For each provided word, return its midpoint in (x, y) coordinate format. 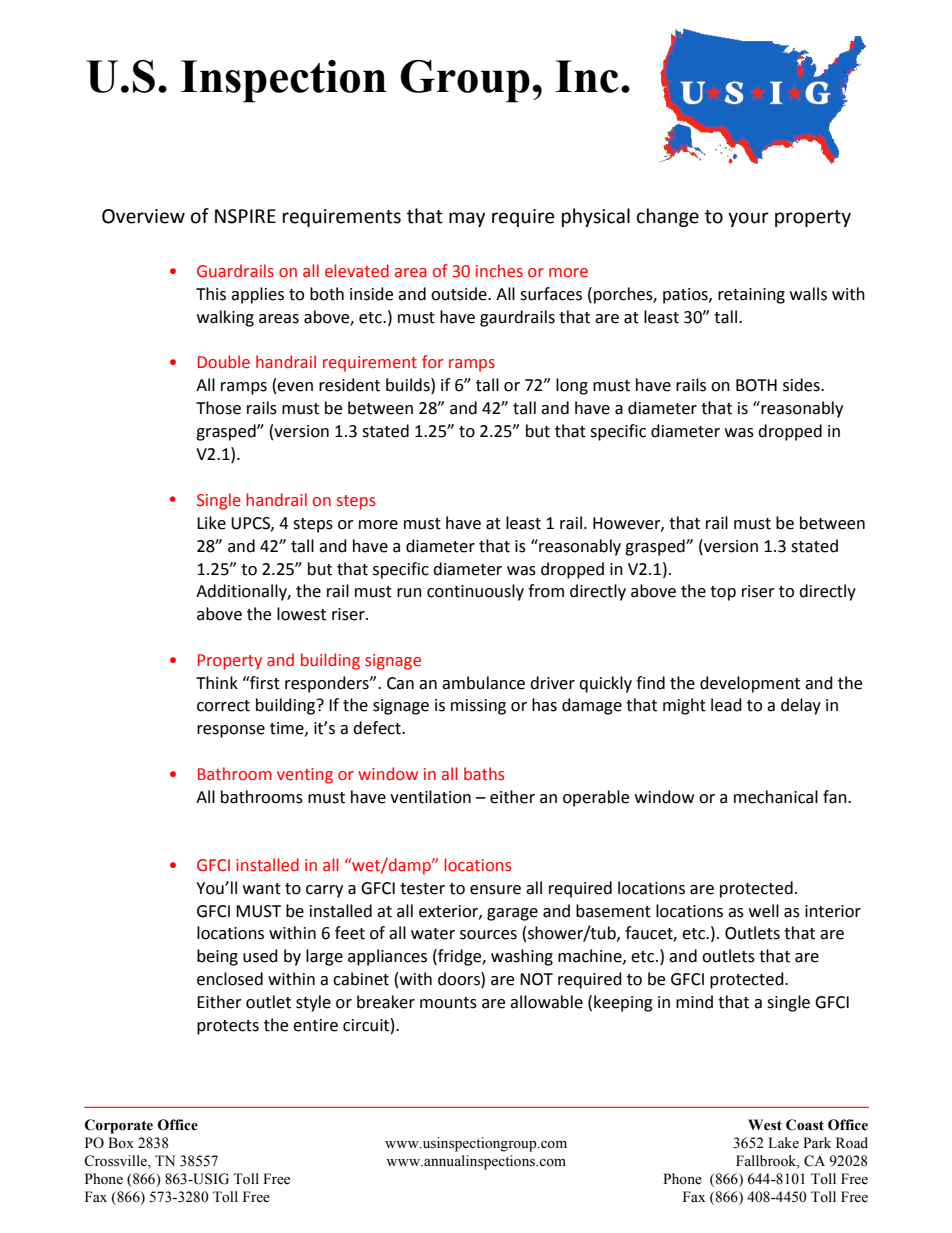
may (467, 219)
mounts (448, 1003)
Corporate (119, 1126)
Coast (805, 1125)
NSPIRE (245, 216)
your (748, 219)
